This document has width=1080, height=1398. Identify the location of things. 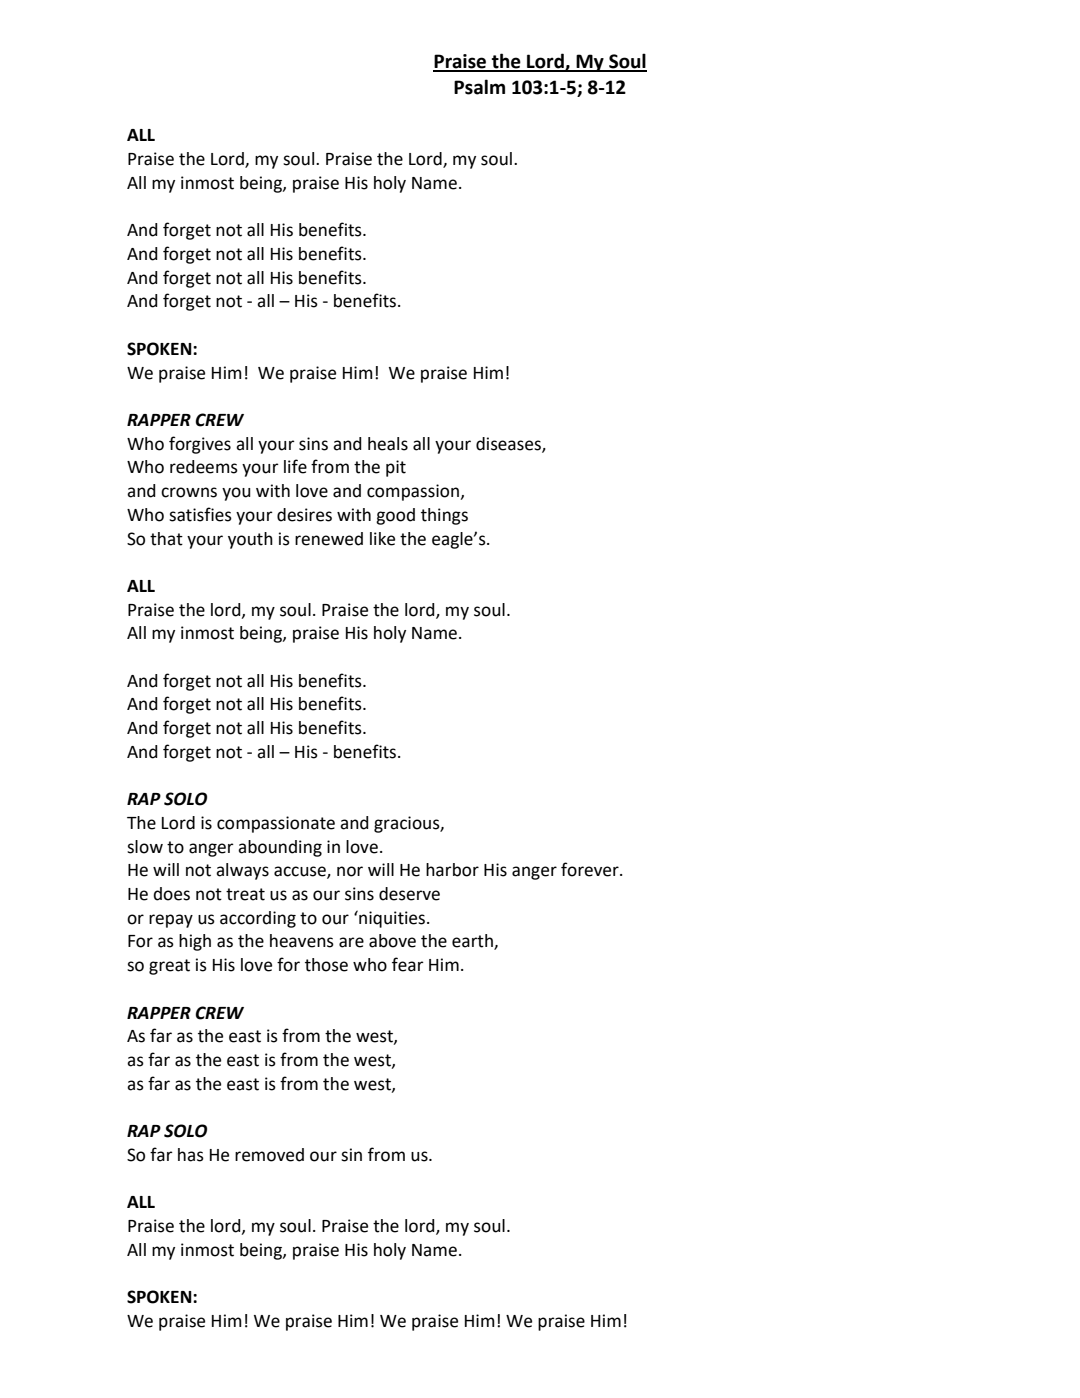
(444, 516).
